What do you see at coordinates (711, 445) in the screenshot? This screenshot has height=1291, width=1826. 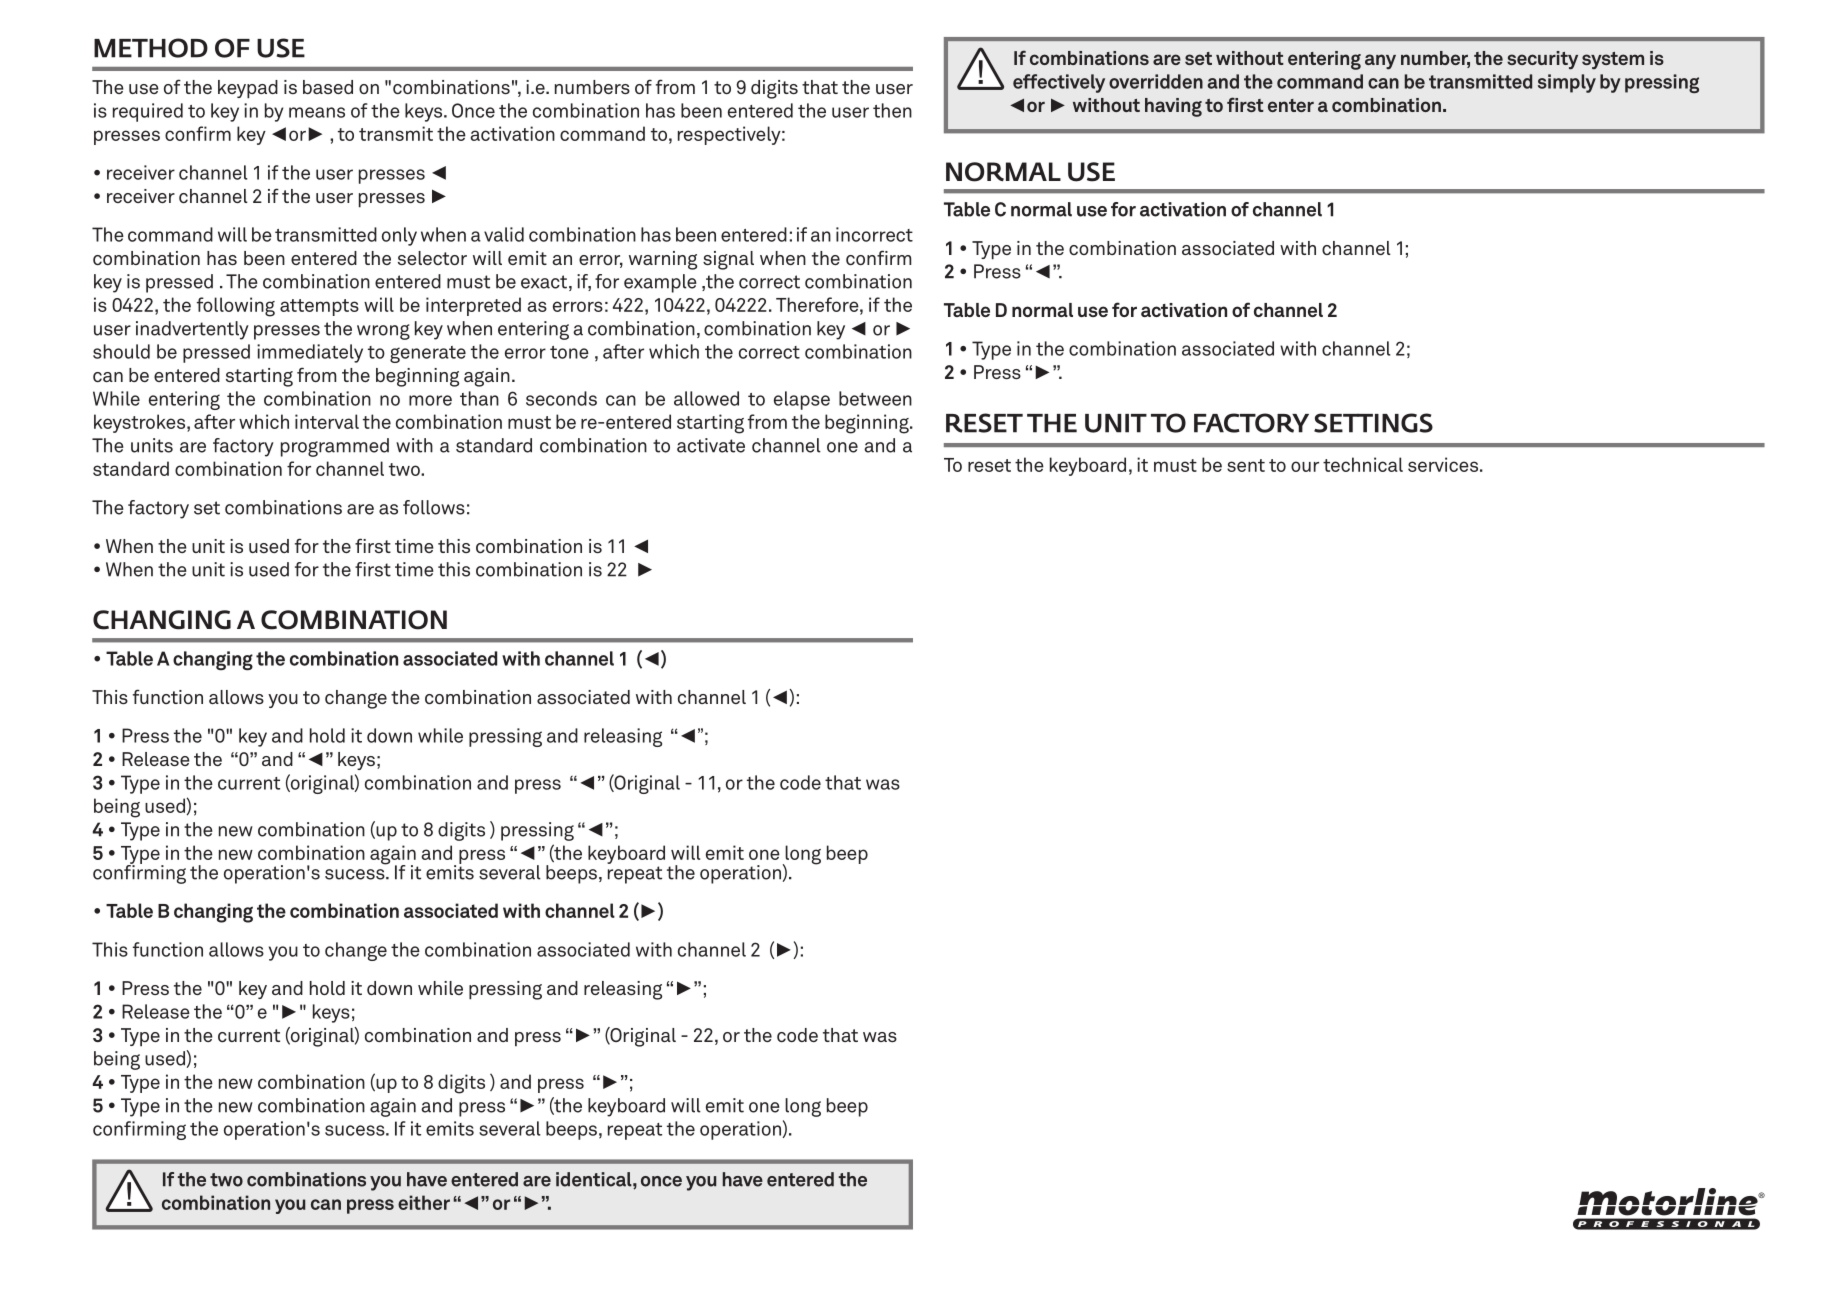 I see `activate` at bounding box center [711, 445].
